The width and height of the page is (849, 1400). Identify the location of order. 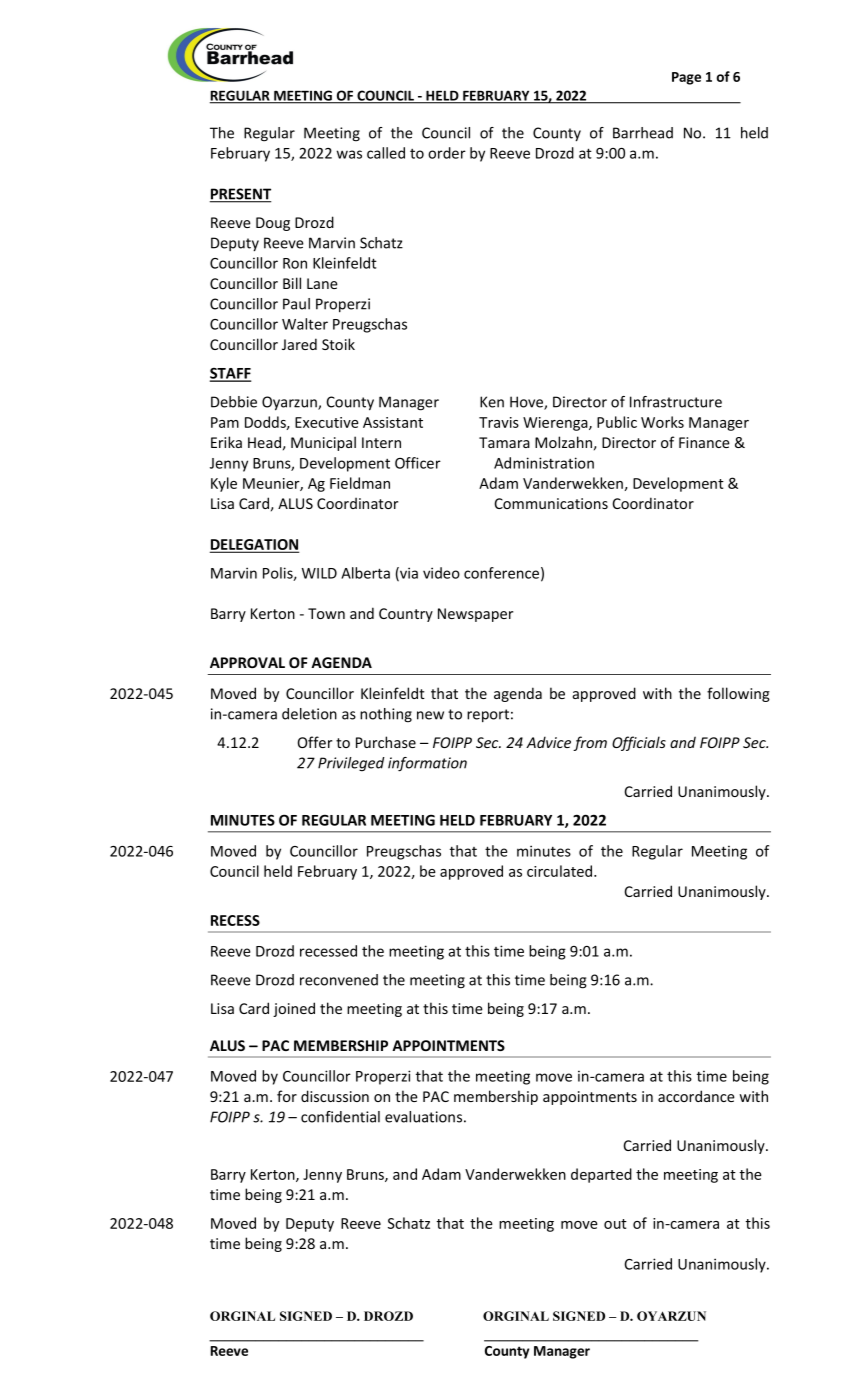
(447, 153).
